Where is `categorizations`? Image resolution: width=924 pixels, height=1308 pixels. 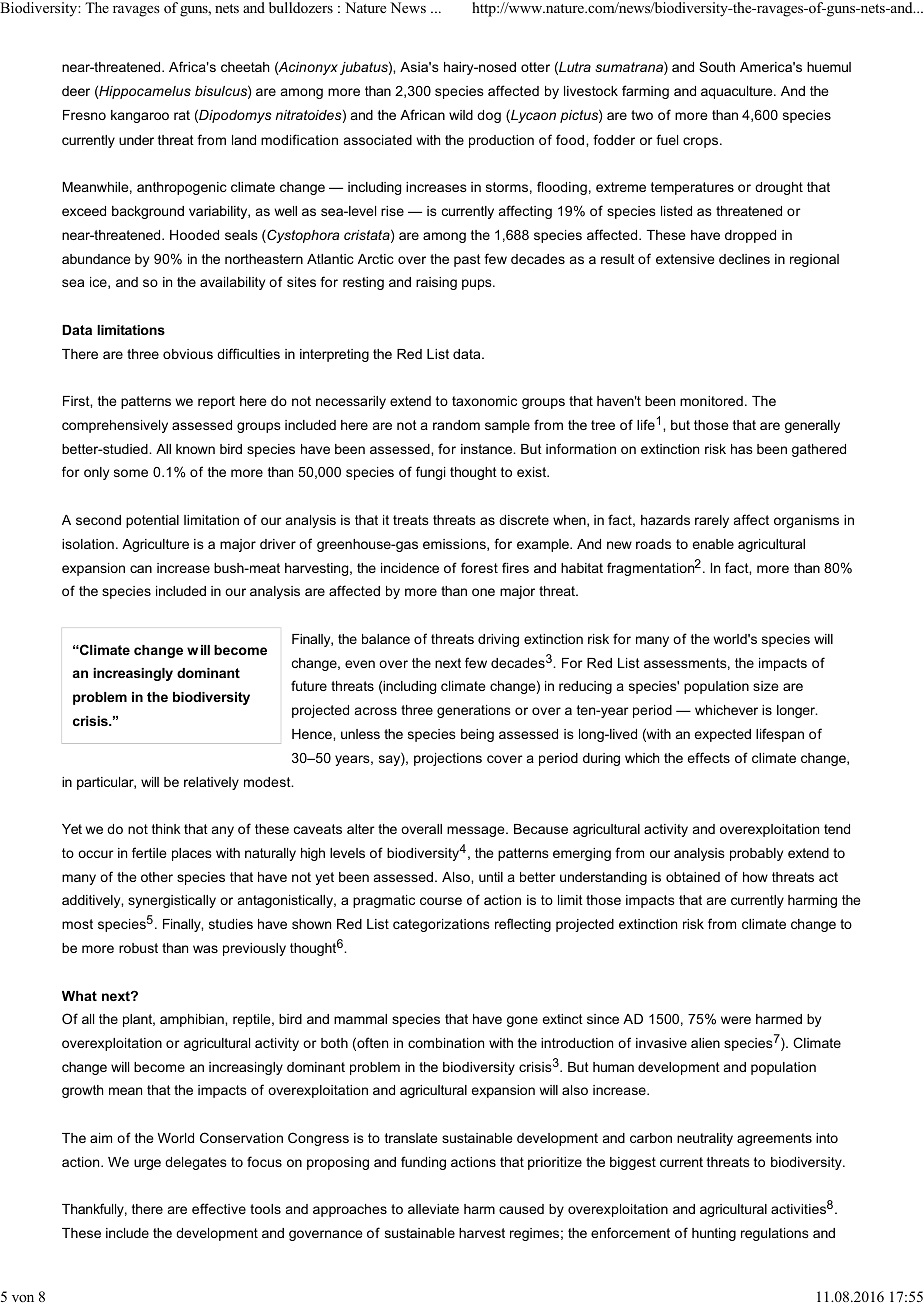 categorizations is located at coordinates (441, 925).
